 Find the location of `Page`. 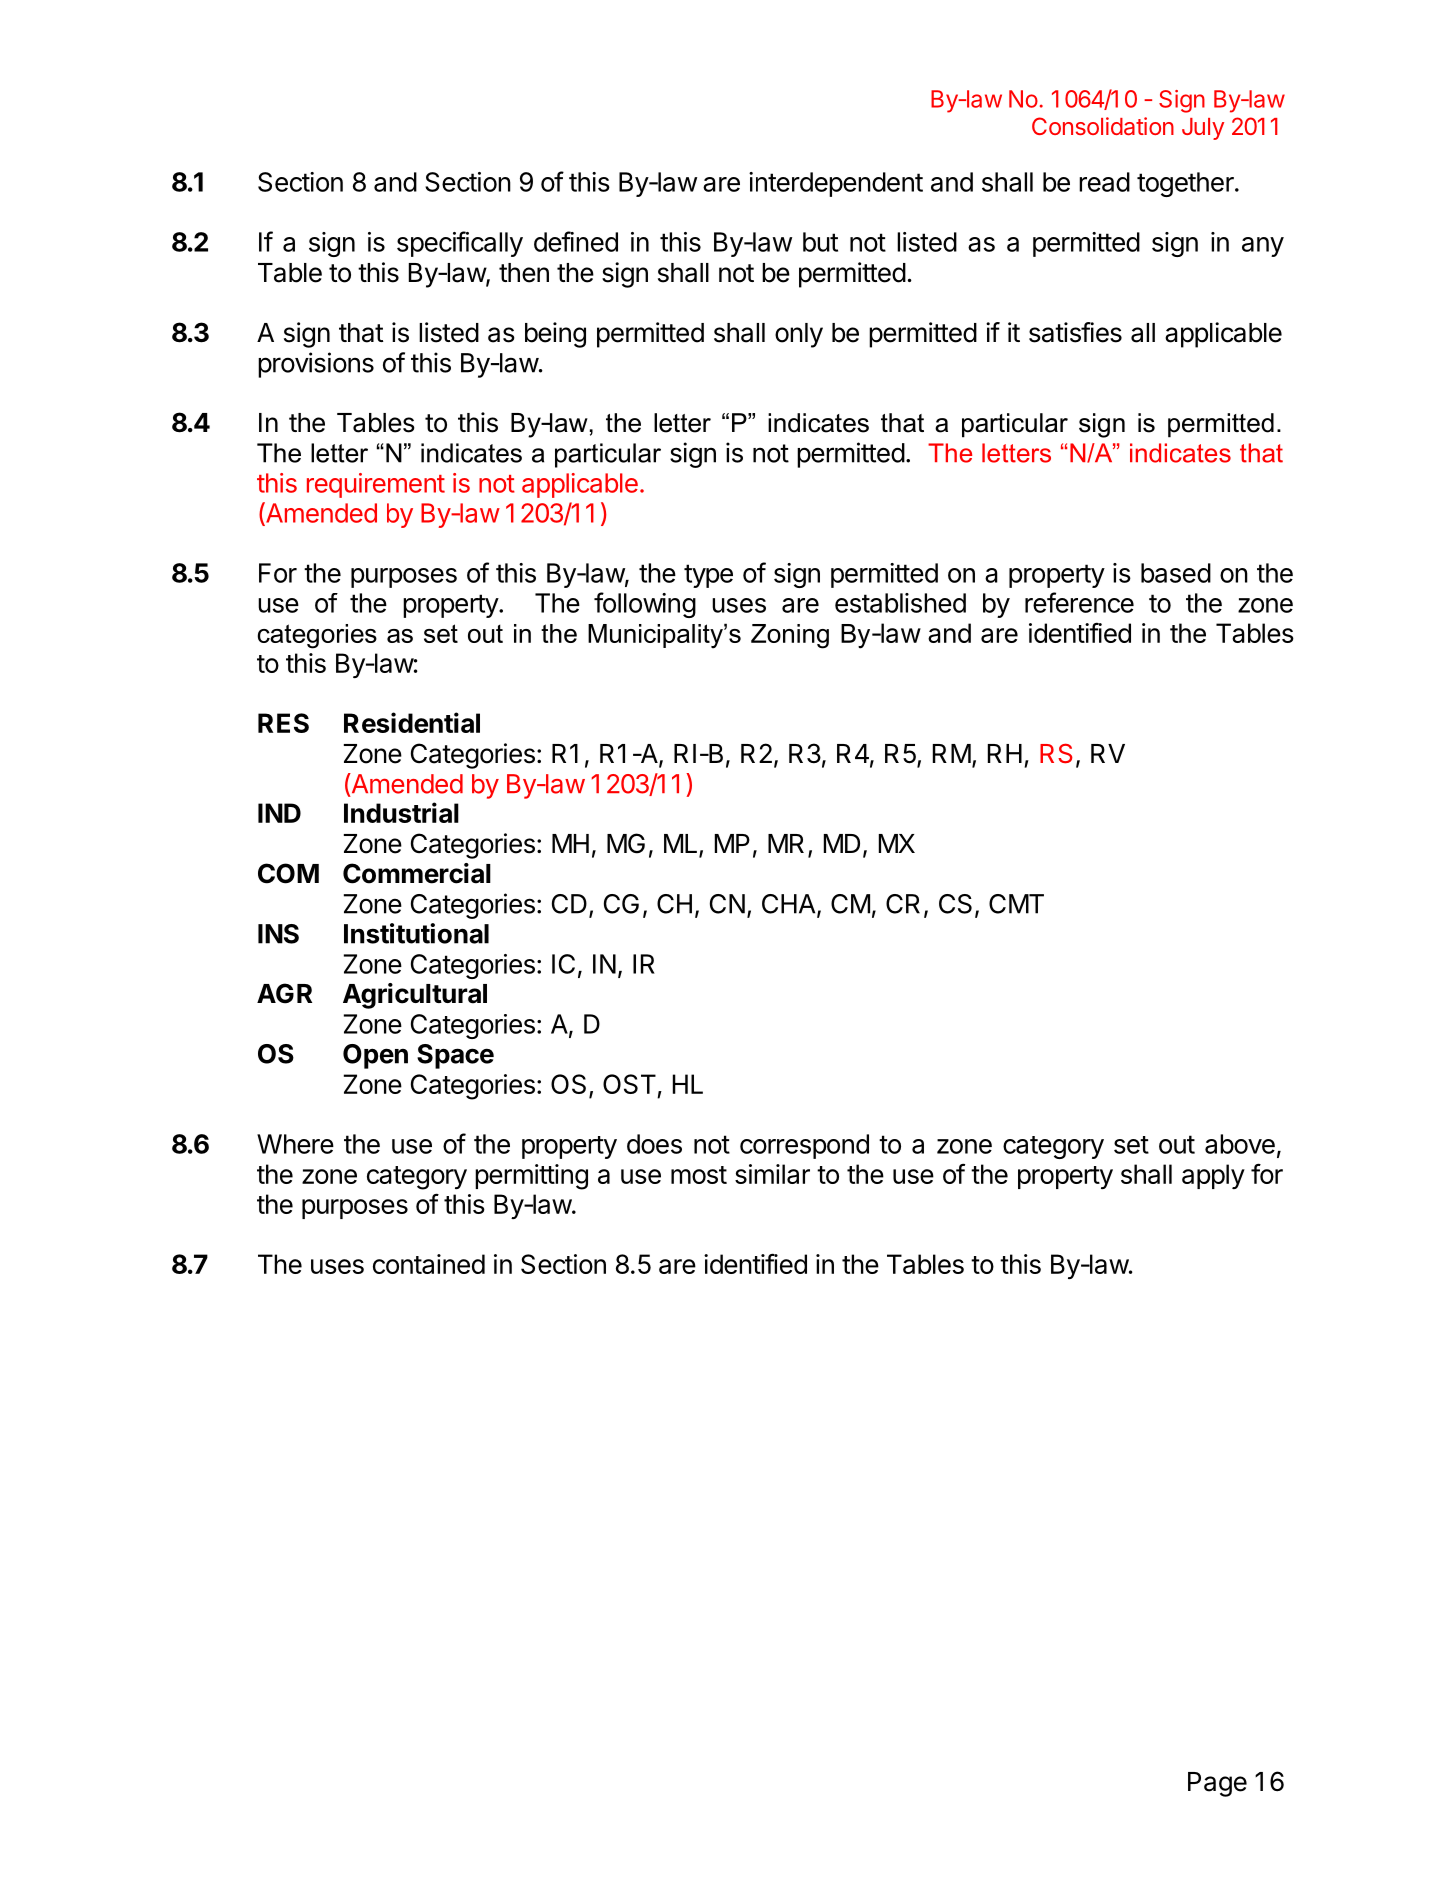

Page is located at coordinates (1217, 1784).
